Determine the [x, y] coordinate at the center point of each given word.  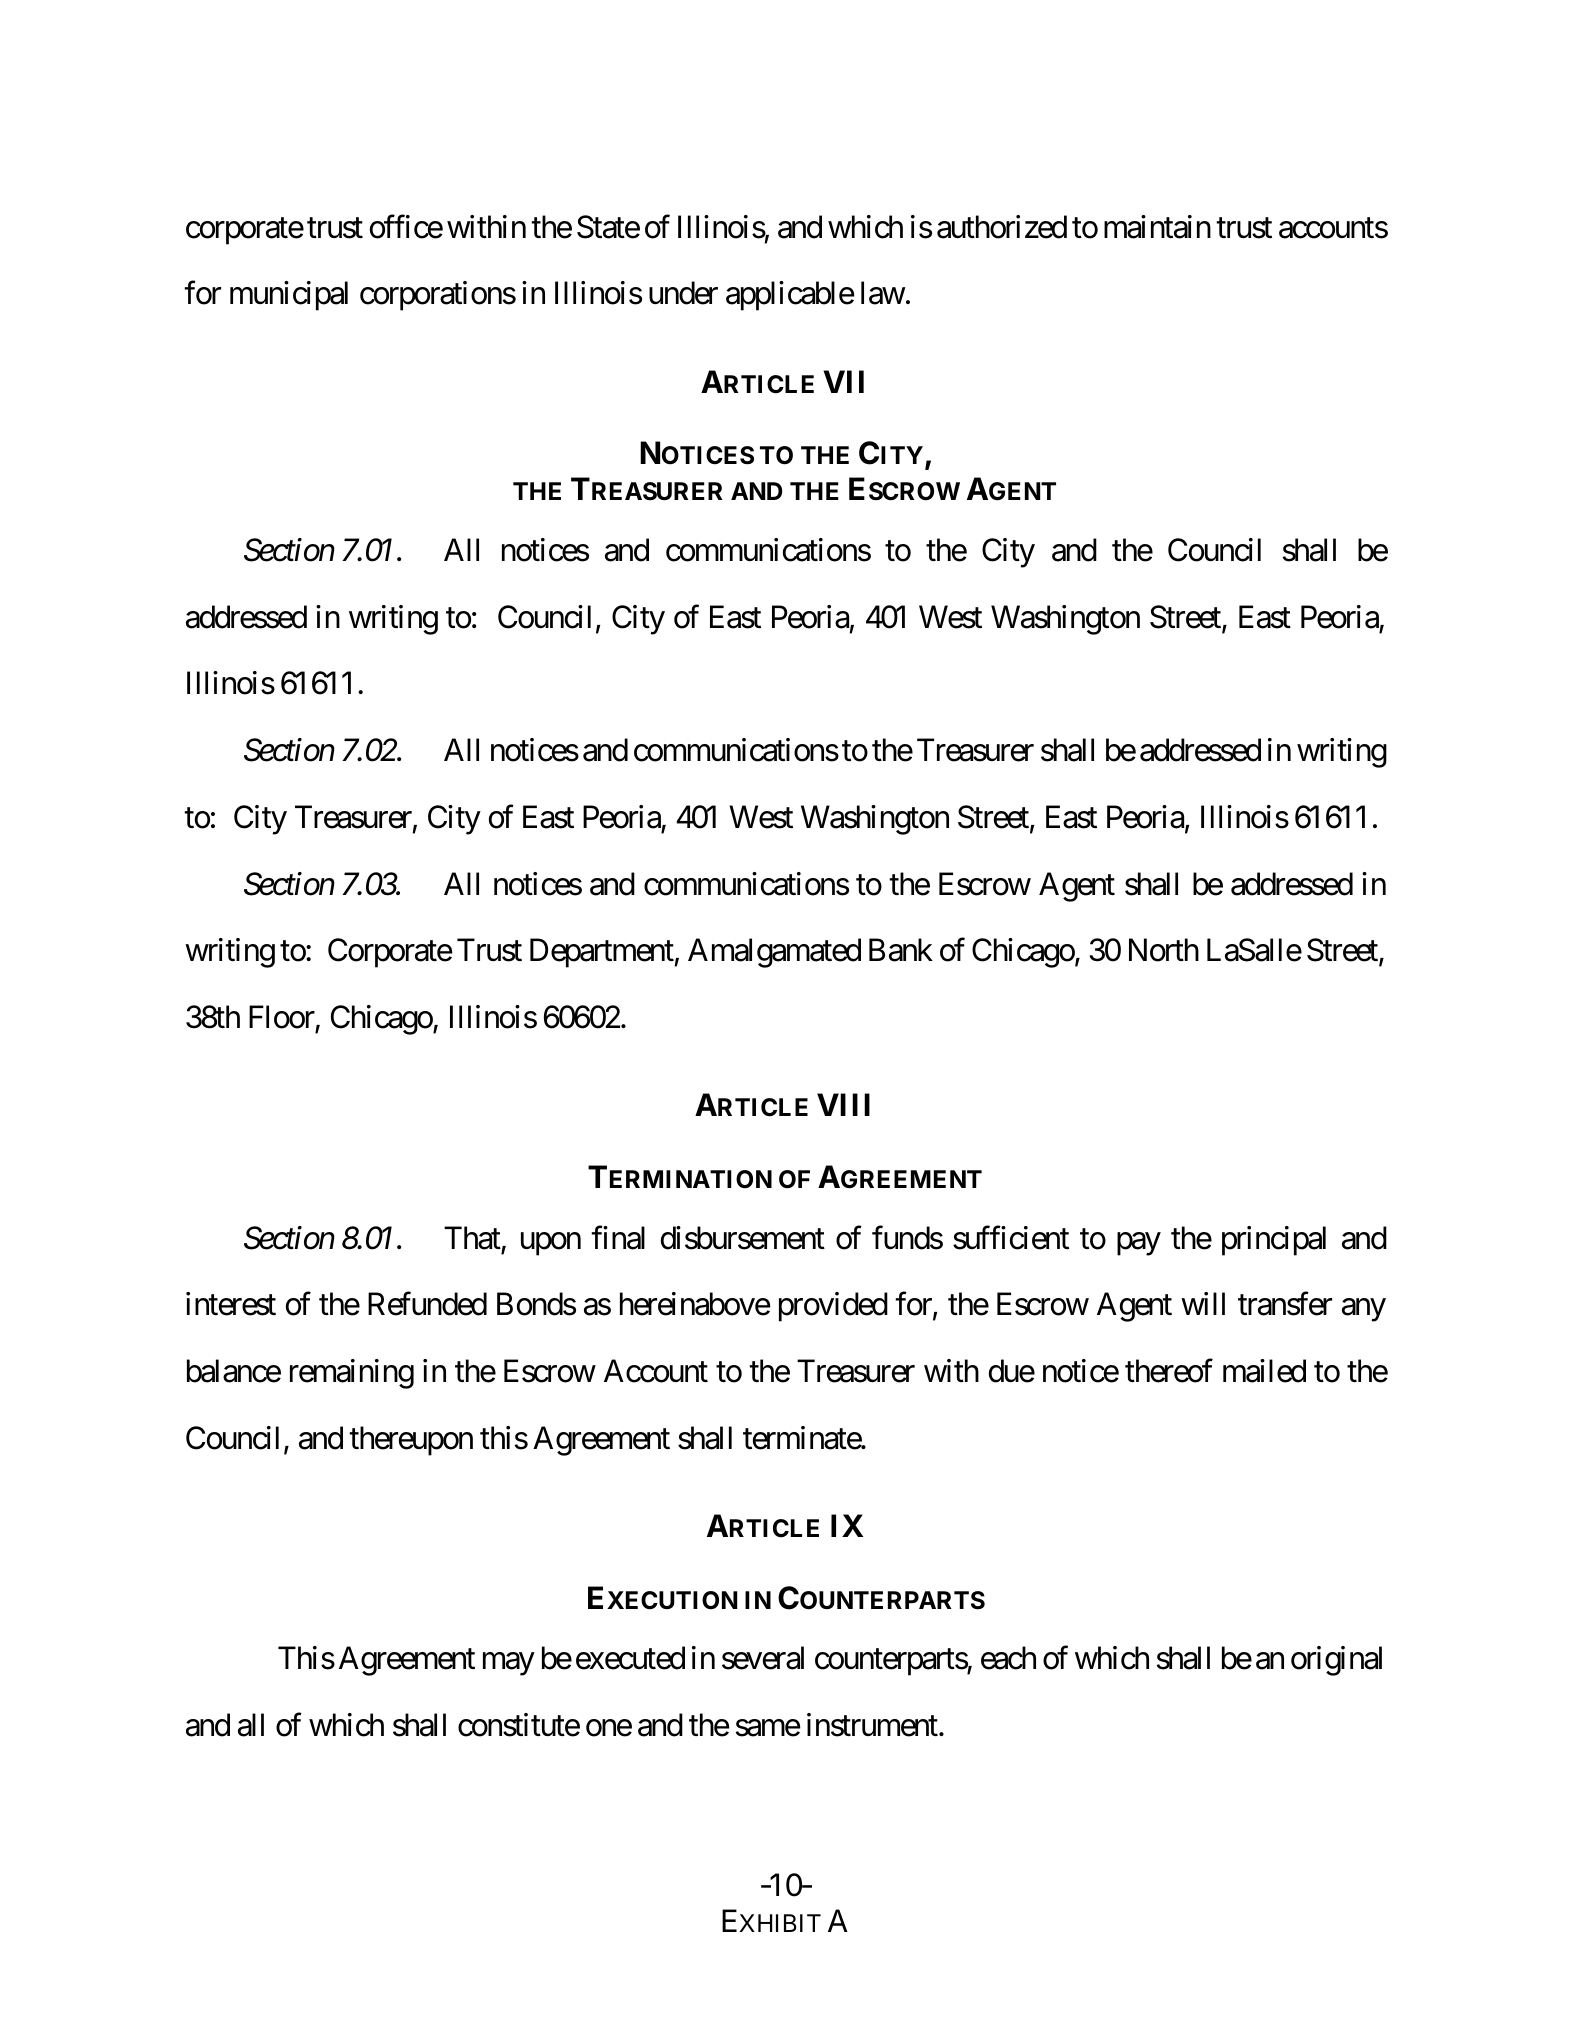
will [1203, 1303]
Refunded [427, 1304]
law [883, 293]
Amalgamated [774, 953]
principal [1274, 1241]
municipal [289, 296]
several [763, 1658]
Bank [901, 950]
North [1164, 950]
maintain [1157, 227]
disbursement [743, 1238]
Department [602, 953]
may [508, 1664]
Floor [282, 1017]
